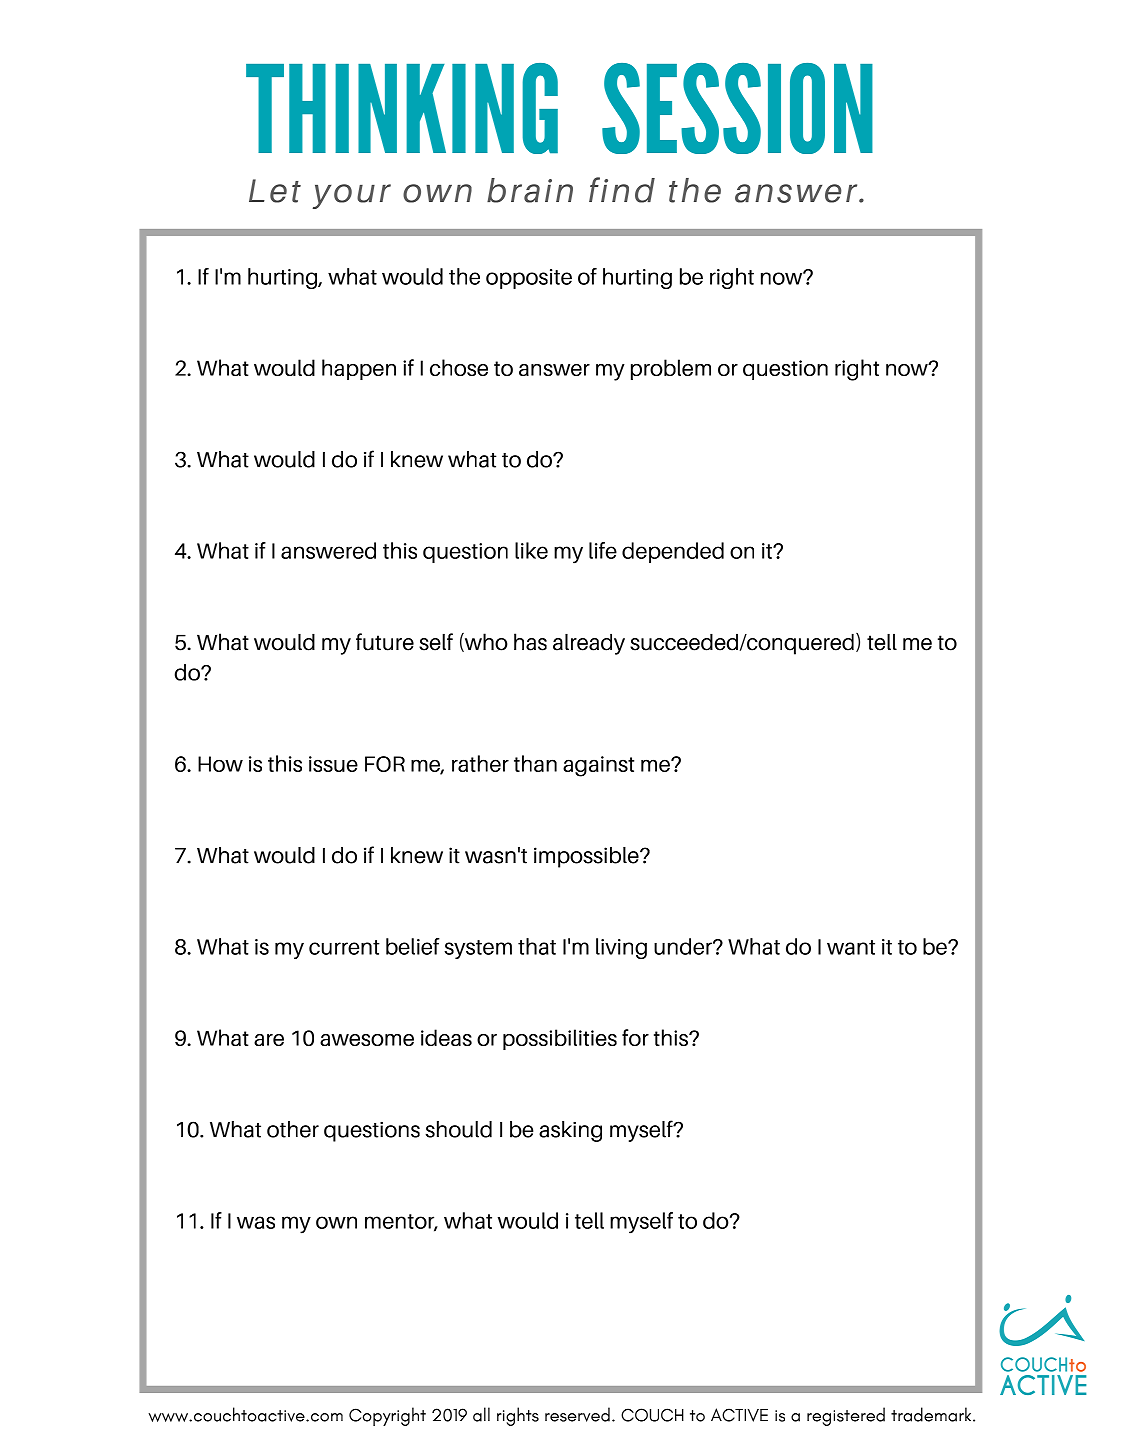 The image size is (1124, 1455). What do you see at coordinates (275, 191) in the image?
I see `Let` at bounding box center [275, 191].
